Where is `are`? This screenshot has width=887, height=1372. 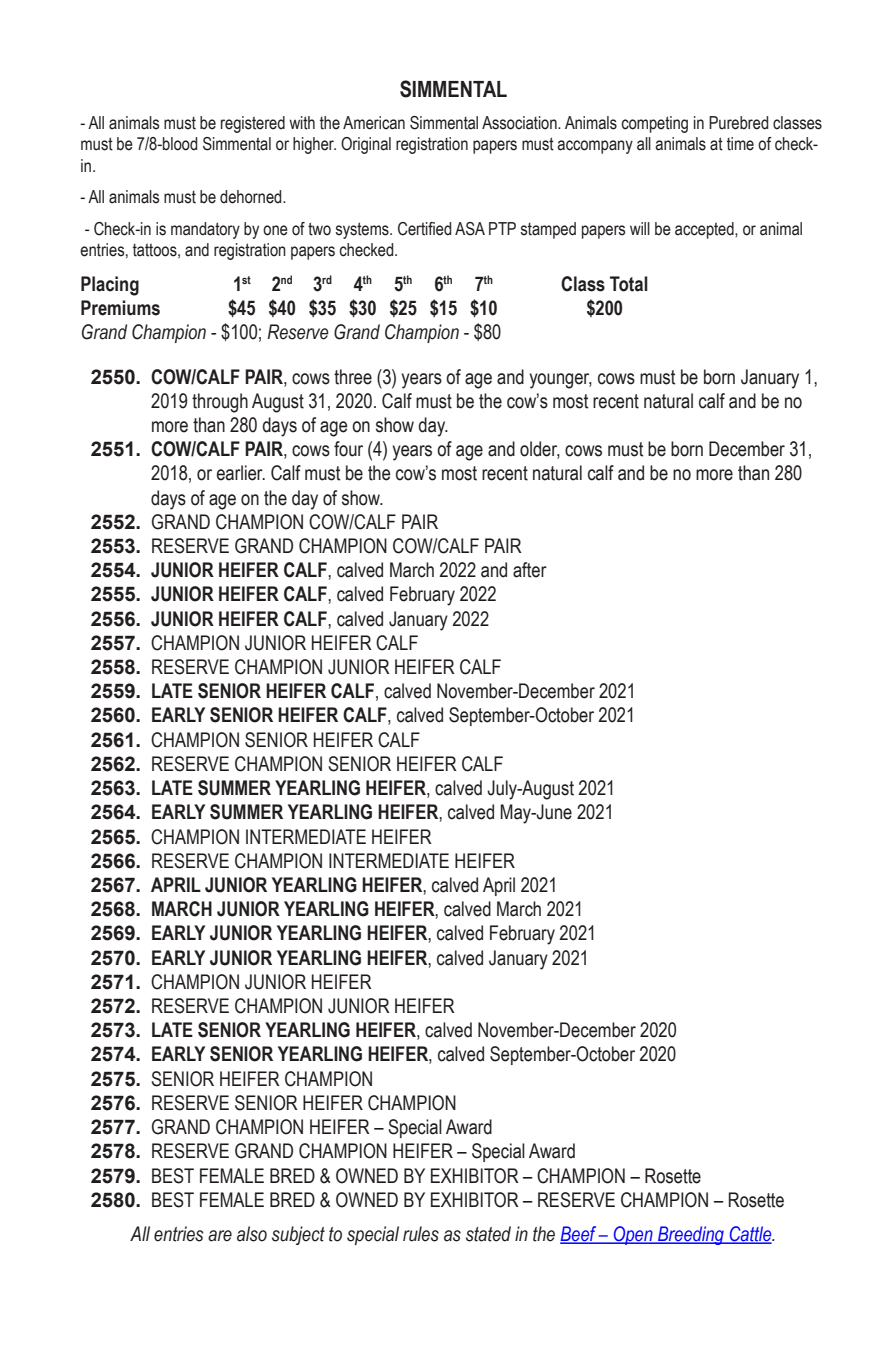 are is located at coordinates (220, 1236).
